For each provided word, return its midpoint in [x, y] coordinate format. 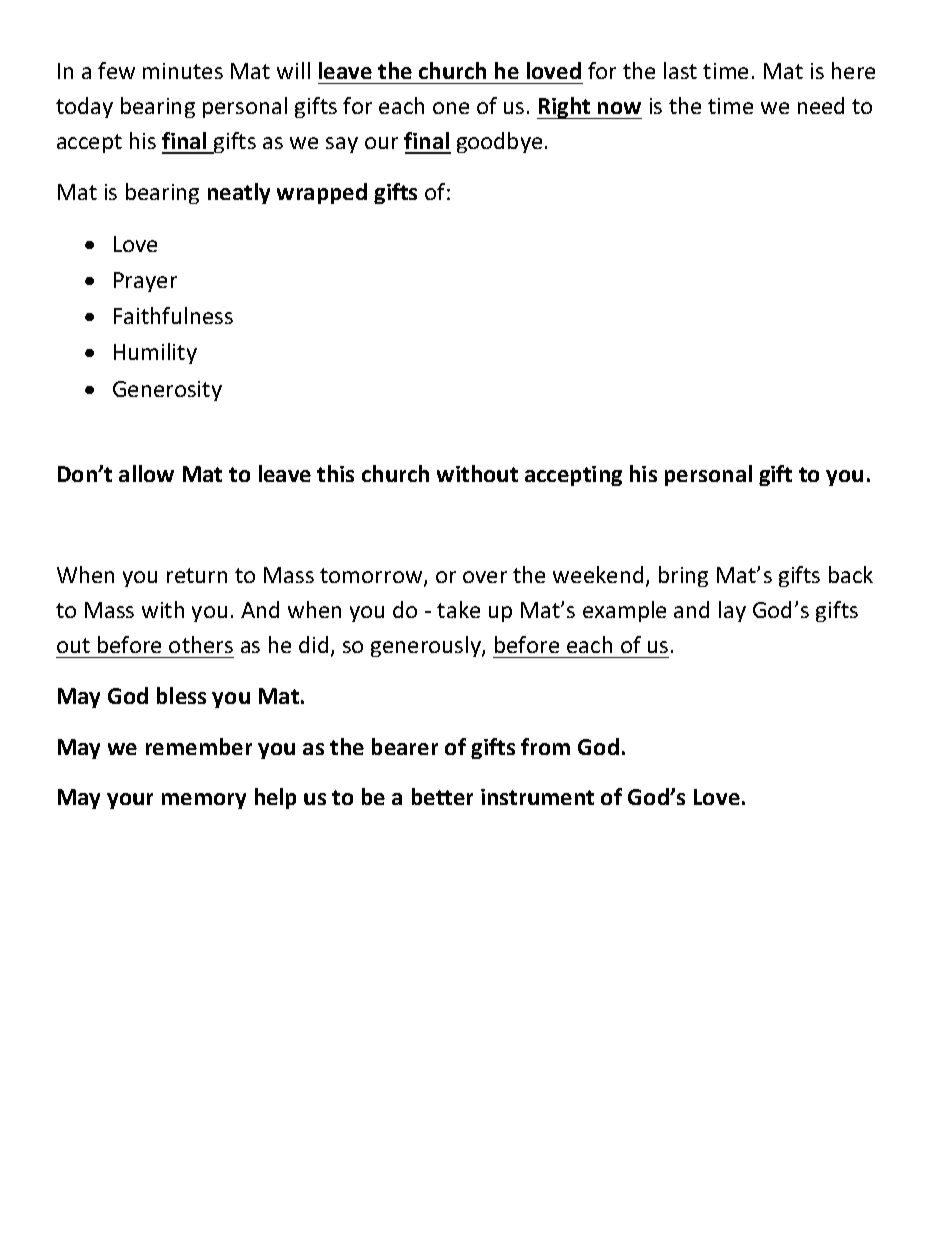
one [451, 108]
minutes [183, 71]
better [442, 796]
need [821, 105]
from [545, 746]
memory [204, 801]
